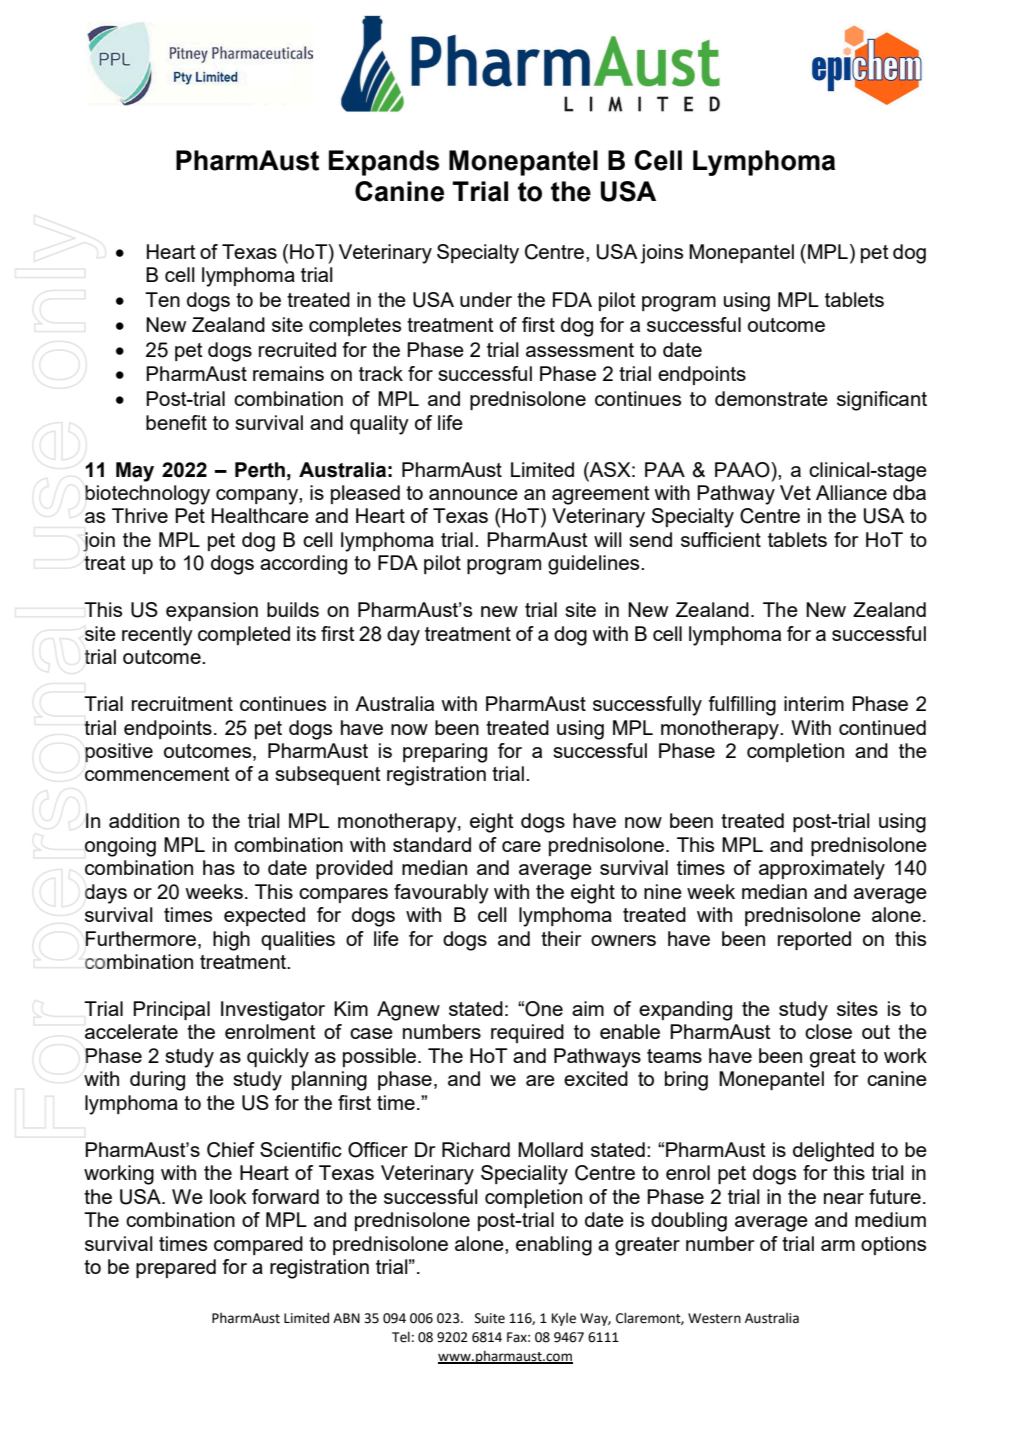 The width and height of the image is (1011, 1431). Describe the element at coordinates (771, 398) in the image. I see `demonstrate` at that location.
